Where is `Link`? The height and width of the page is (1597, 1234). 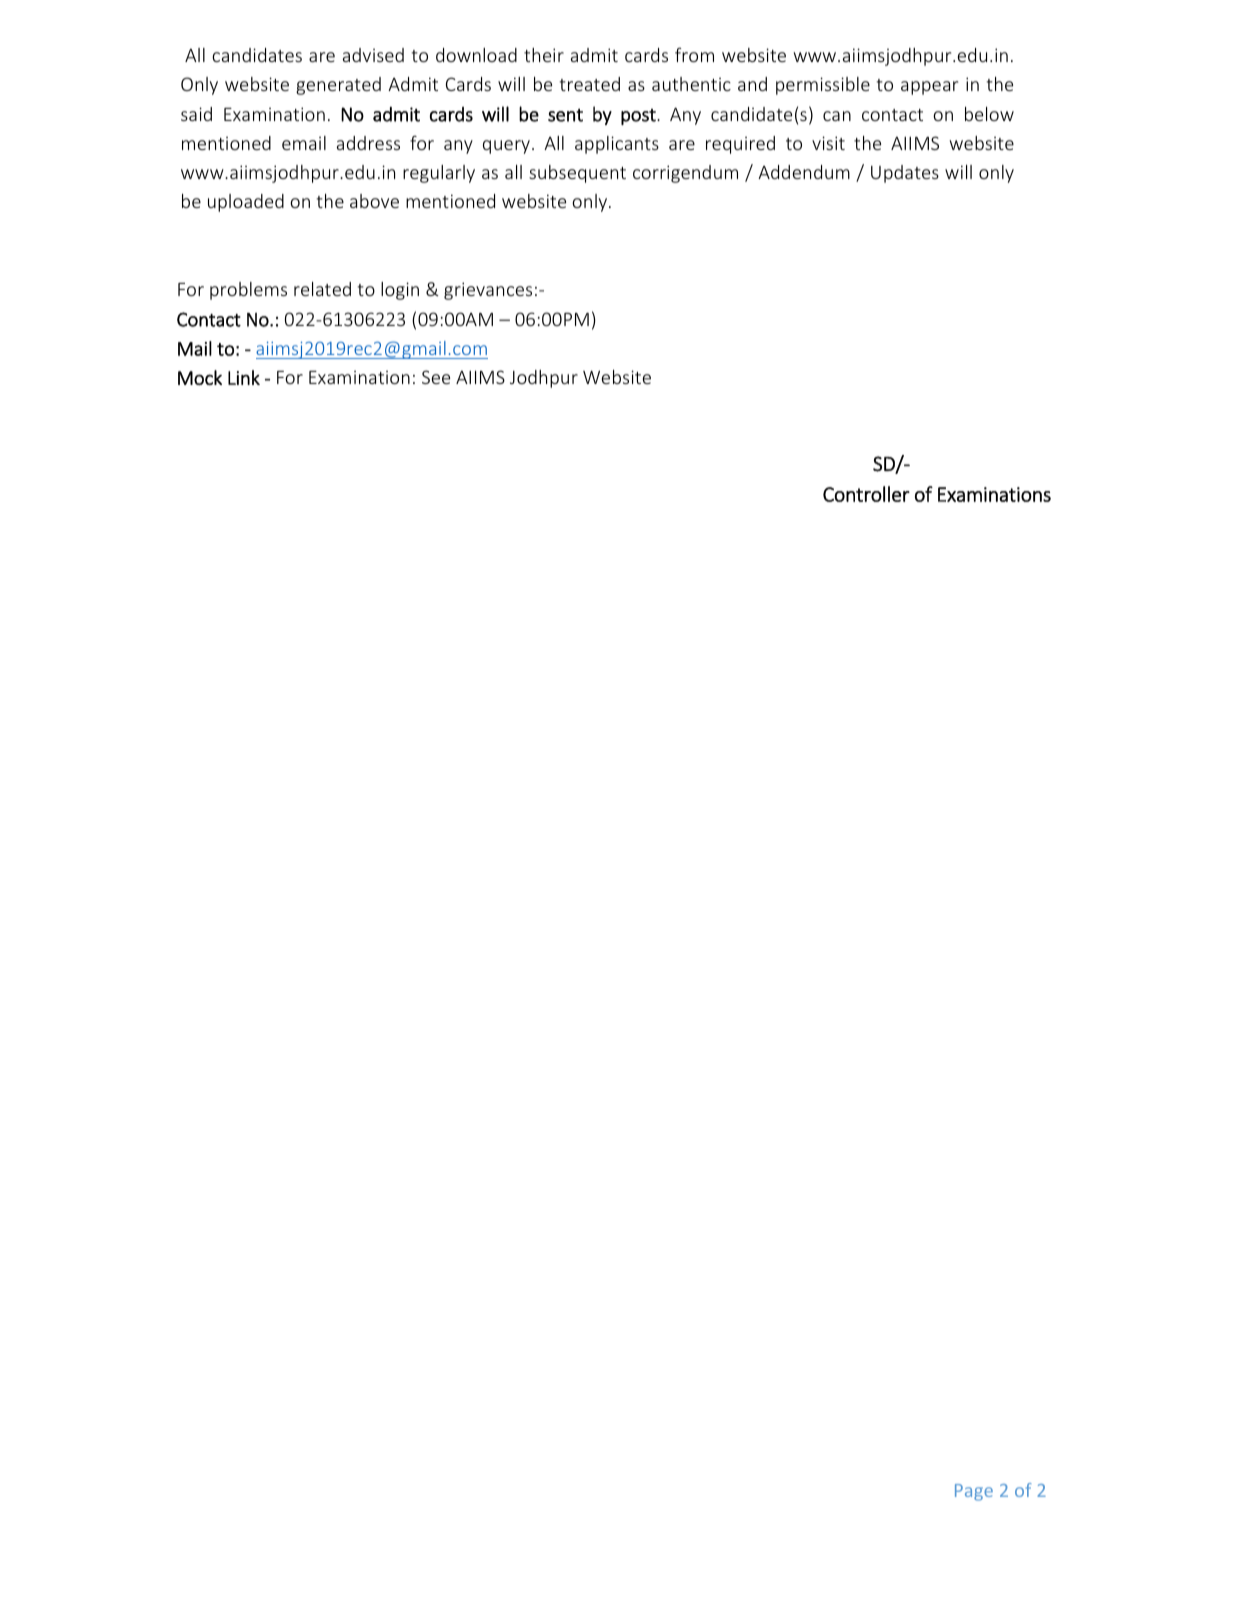
Link is located at coordinates (244, 377).
